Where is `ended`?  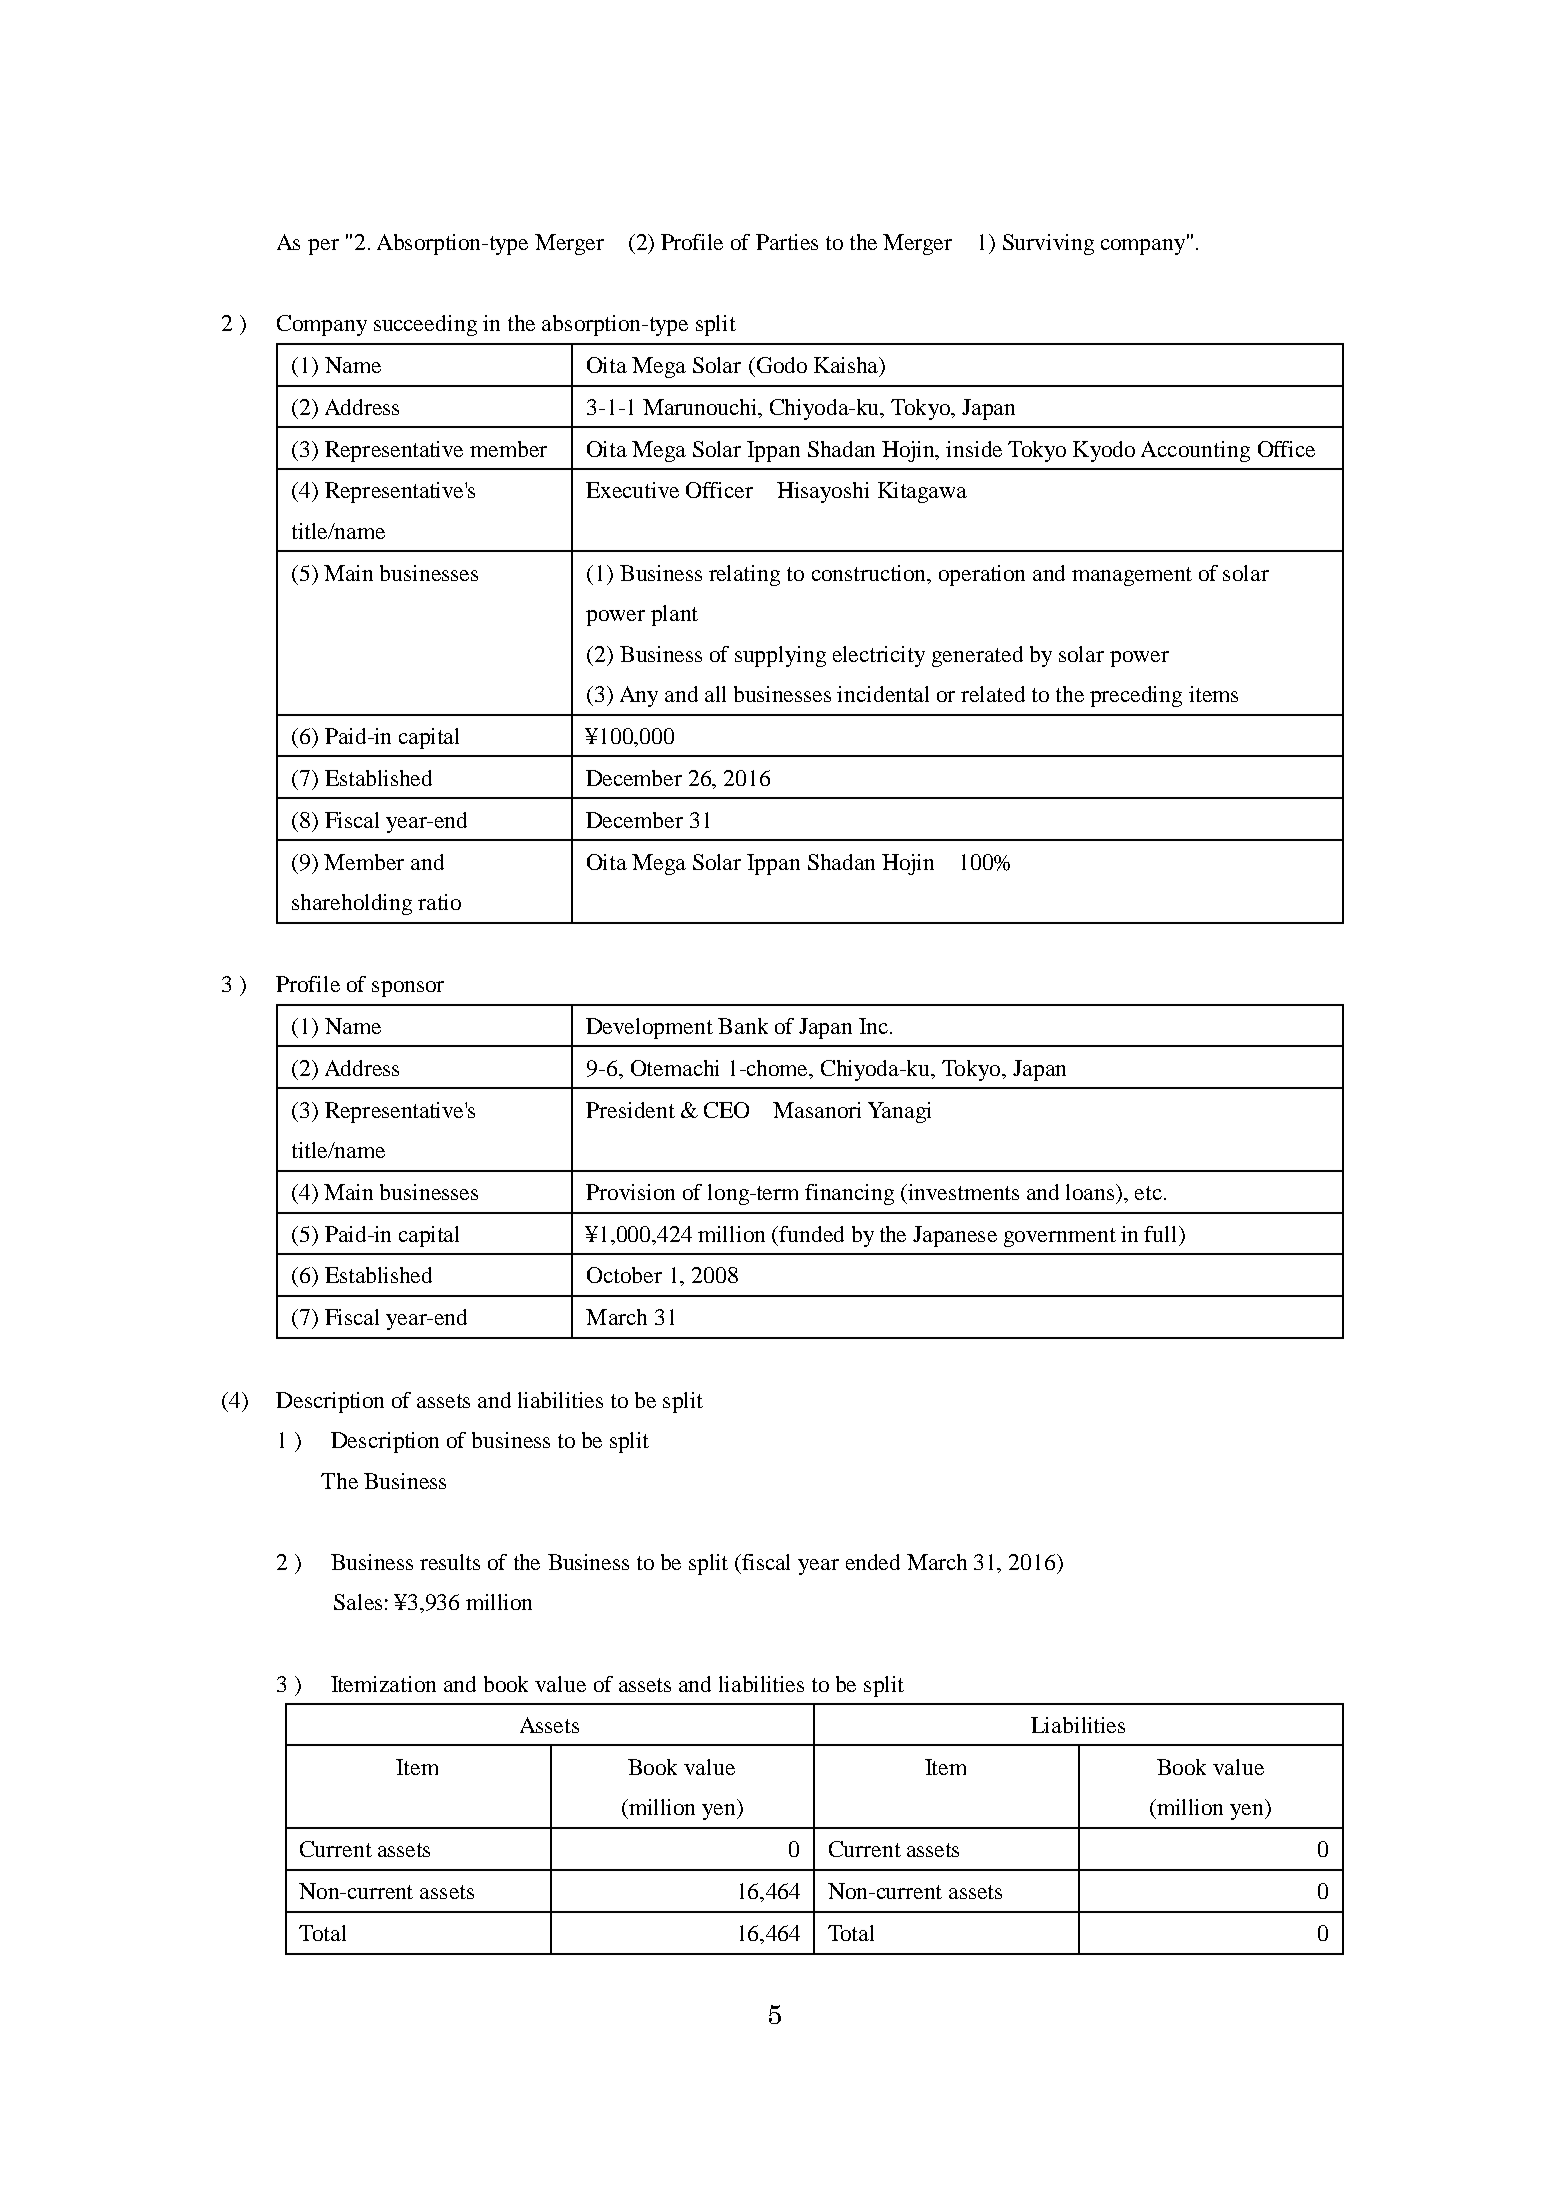 ended is located at coordinates (873, 1562).
